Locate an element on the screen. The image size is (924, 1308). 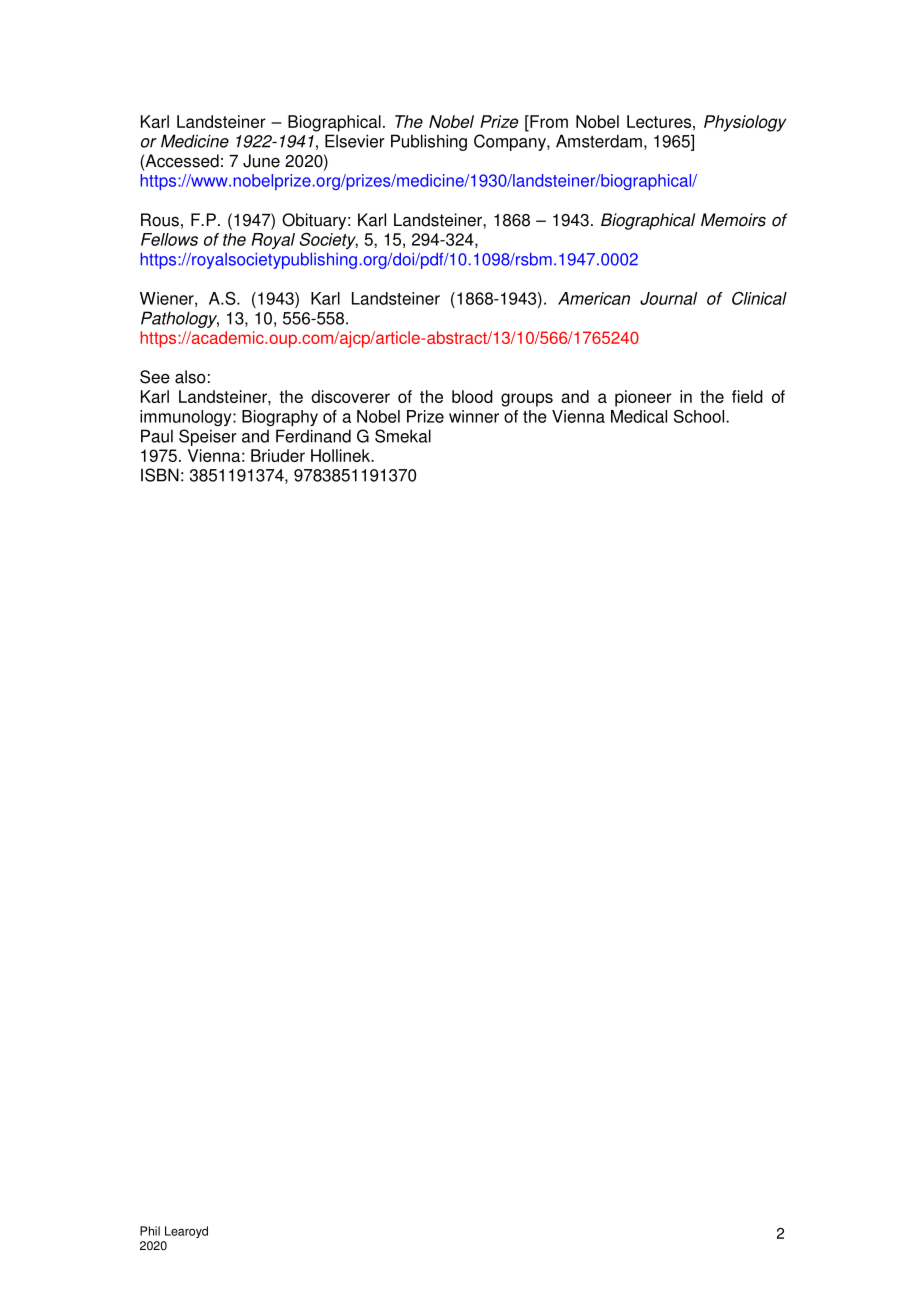
Pathology is located at coordinates (180, 319).
